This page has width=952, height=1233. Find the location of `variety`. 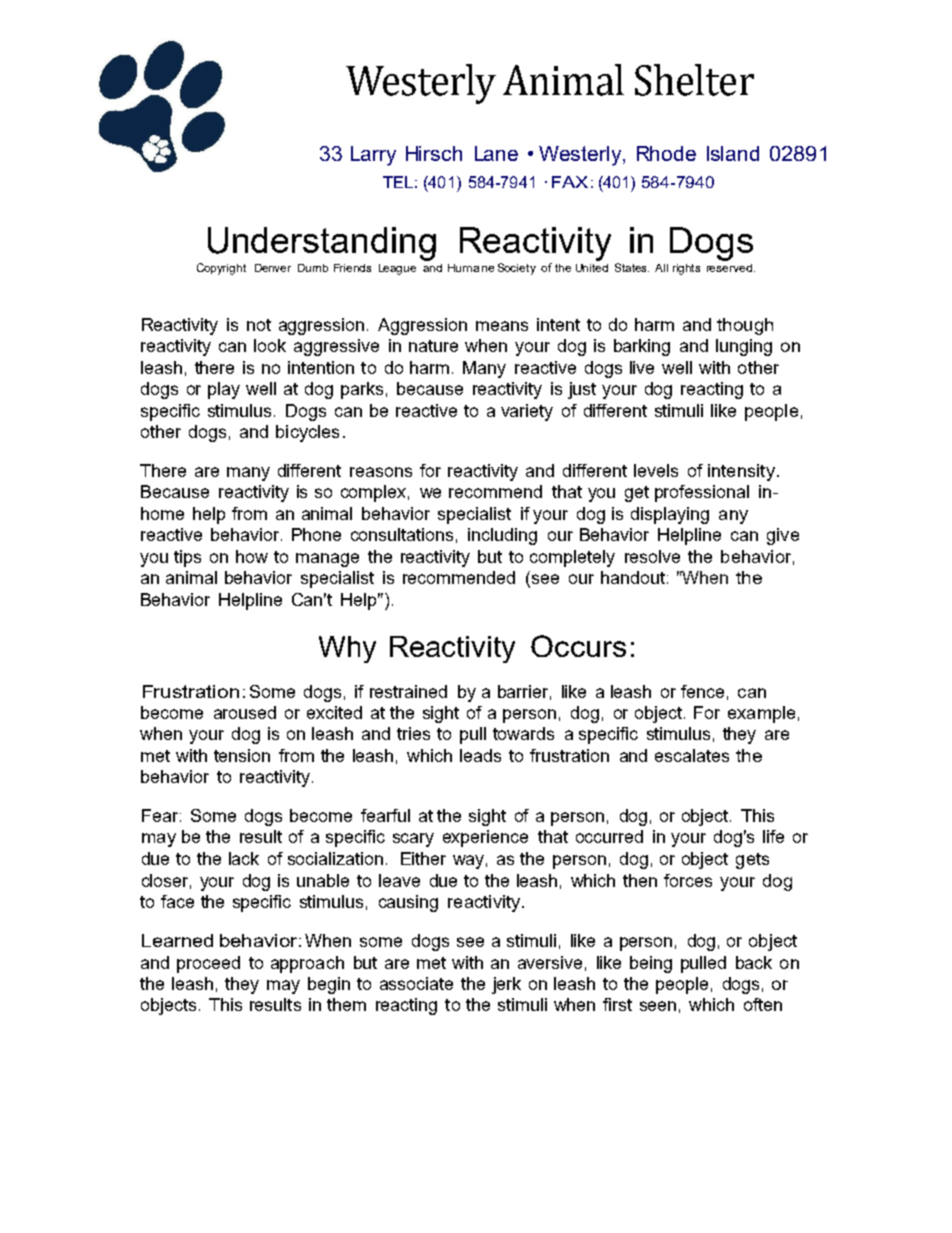

variety is located at coordinates (527, 412).
